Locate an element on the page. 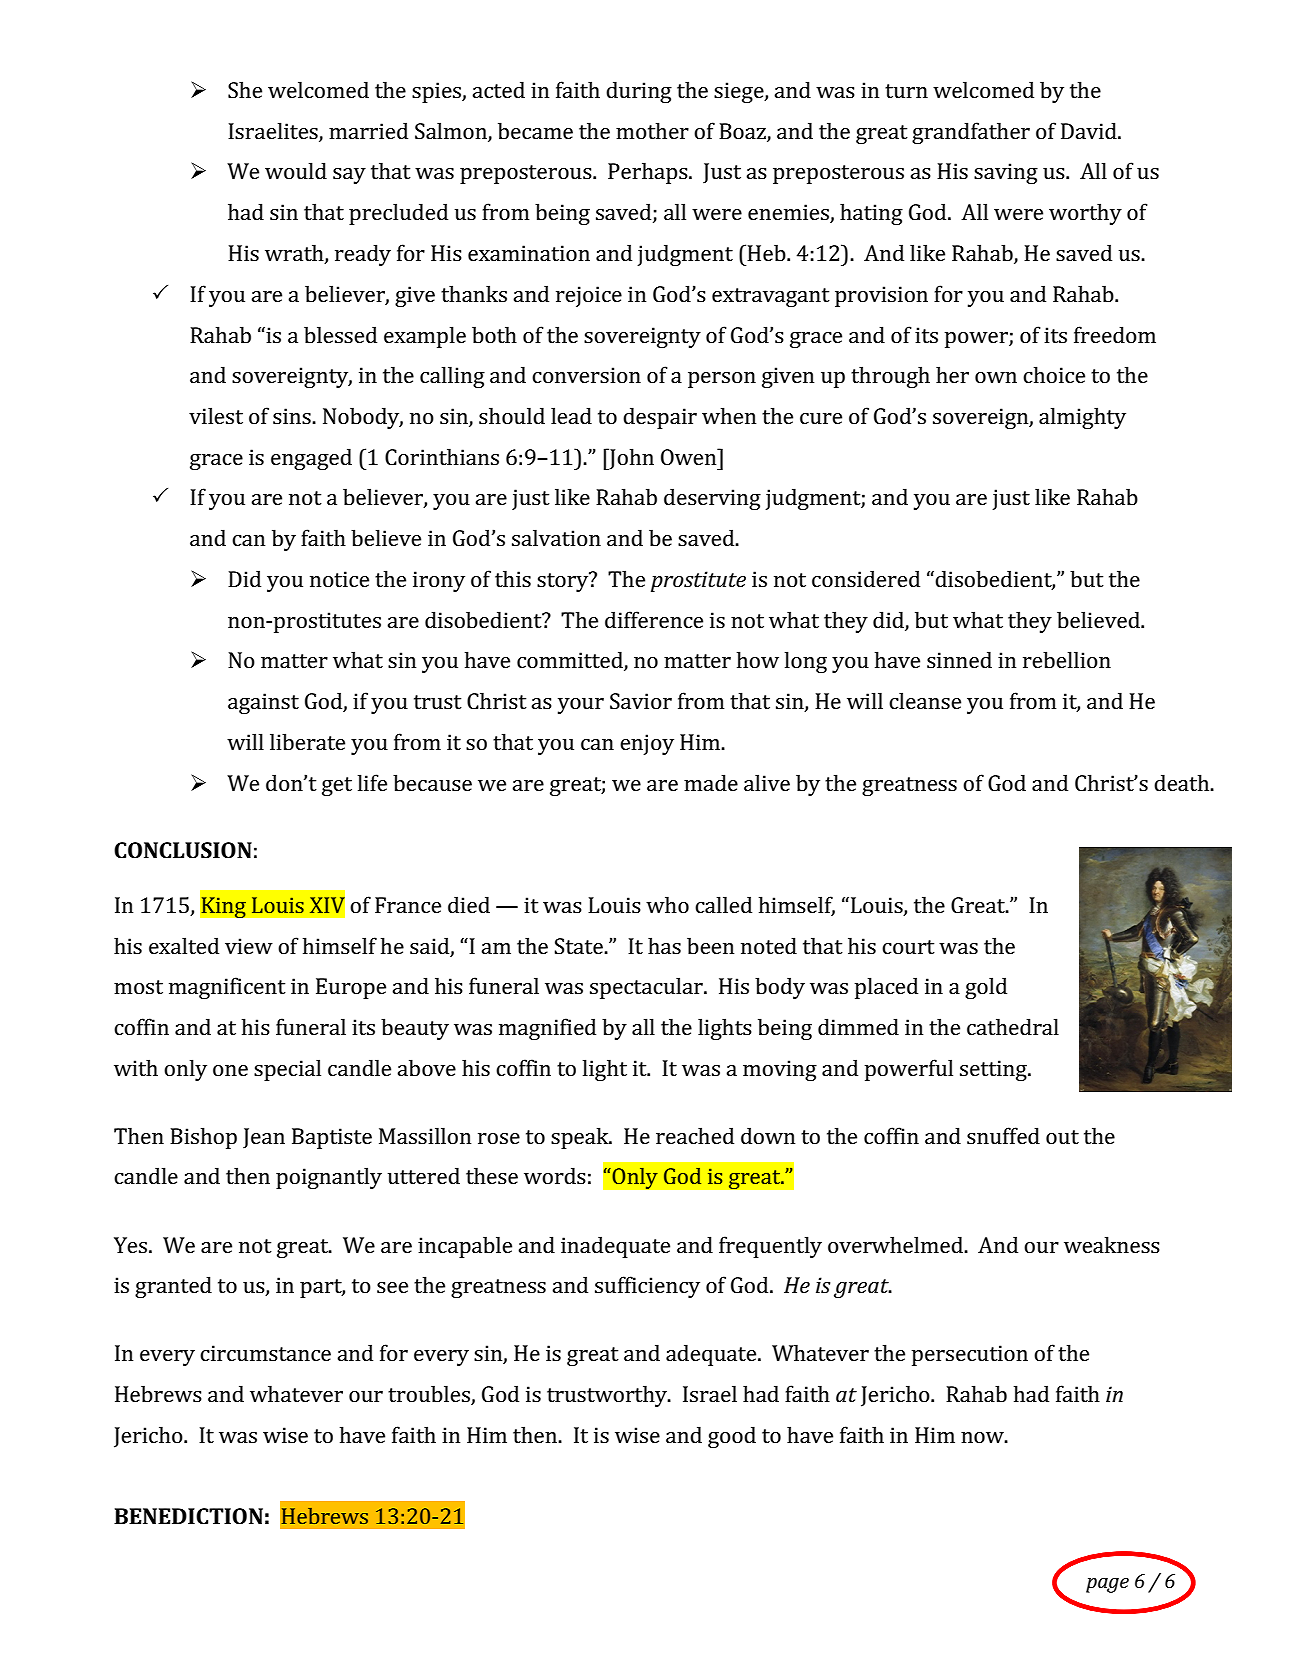  David is located at coordinates (1090, 130).
